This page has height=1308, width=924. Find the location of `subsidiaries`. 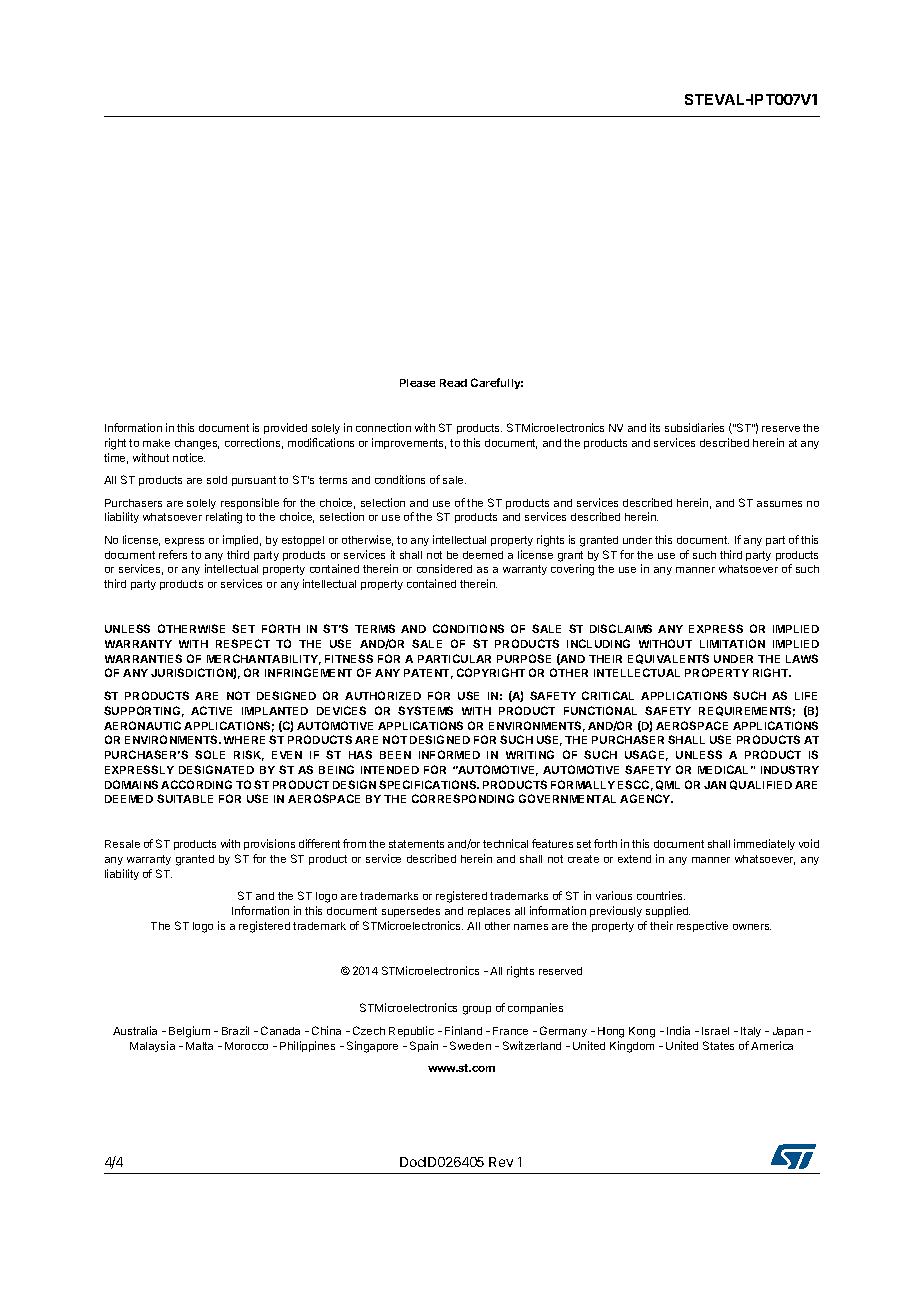

subsidiaries is located at coordinates (694, 427).
